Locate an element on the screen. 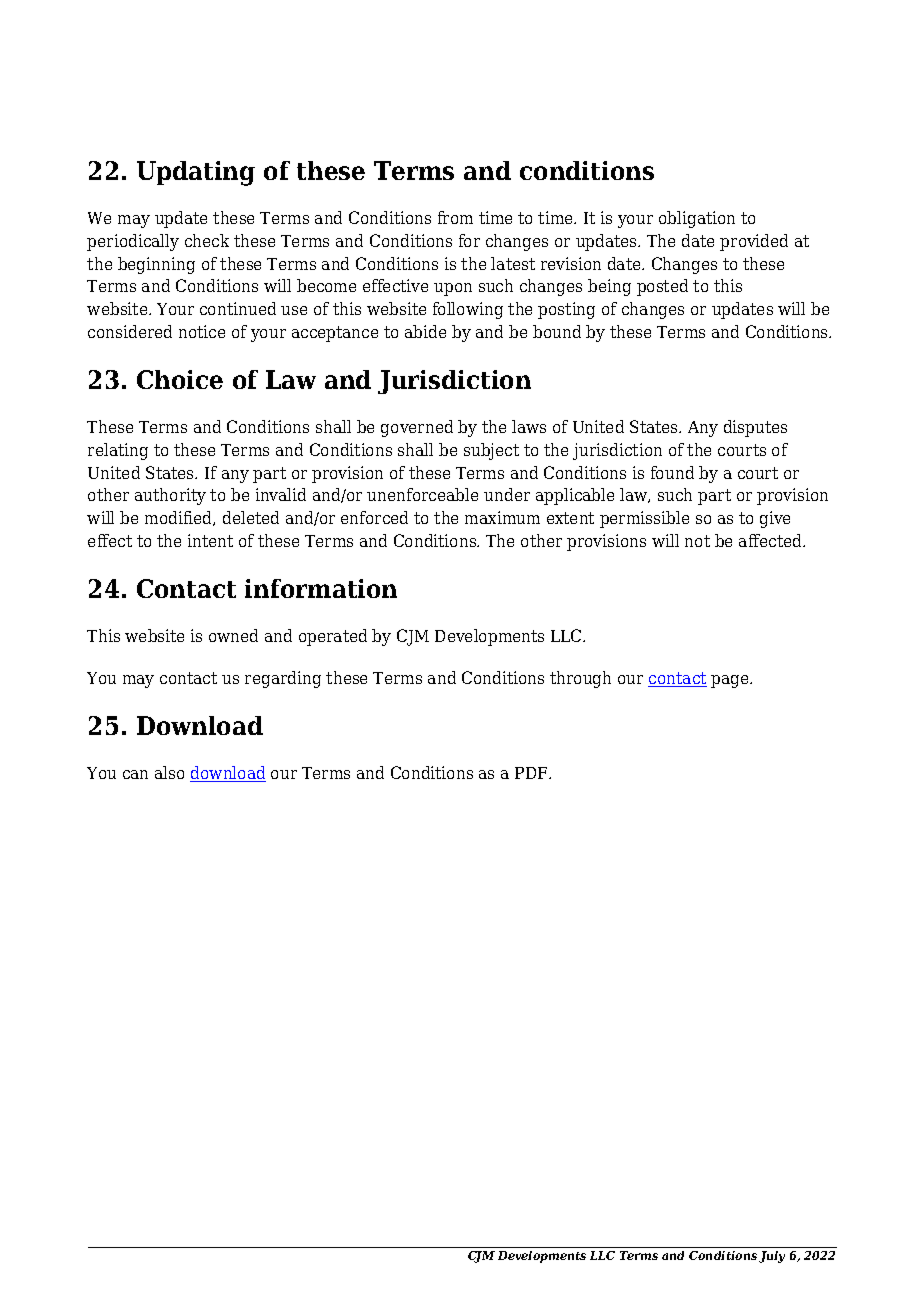 This screenshot has width=924, height=1308. found is located at coordinates (672, 472).
